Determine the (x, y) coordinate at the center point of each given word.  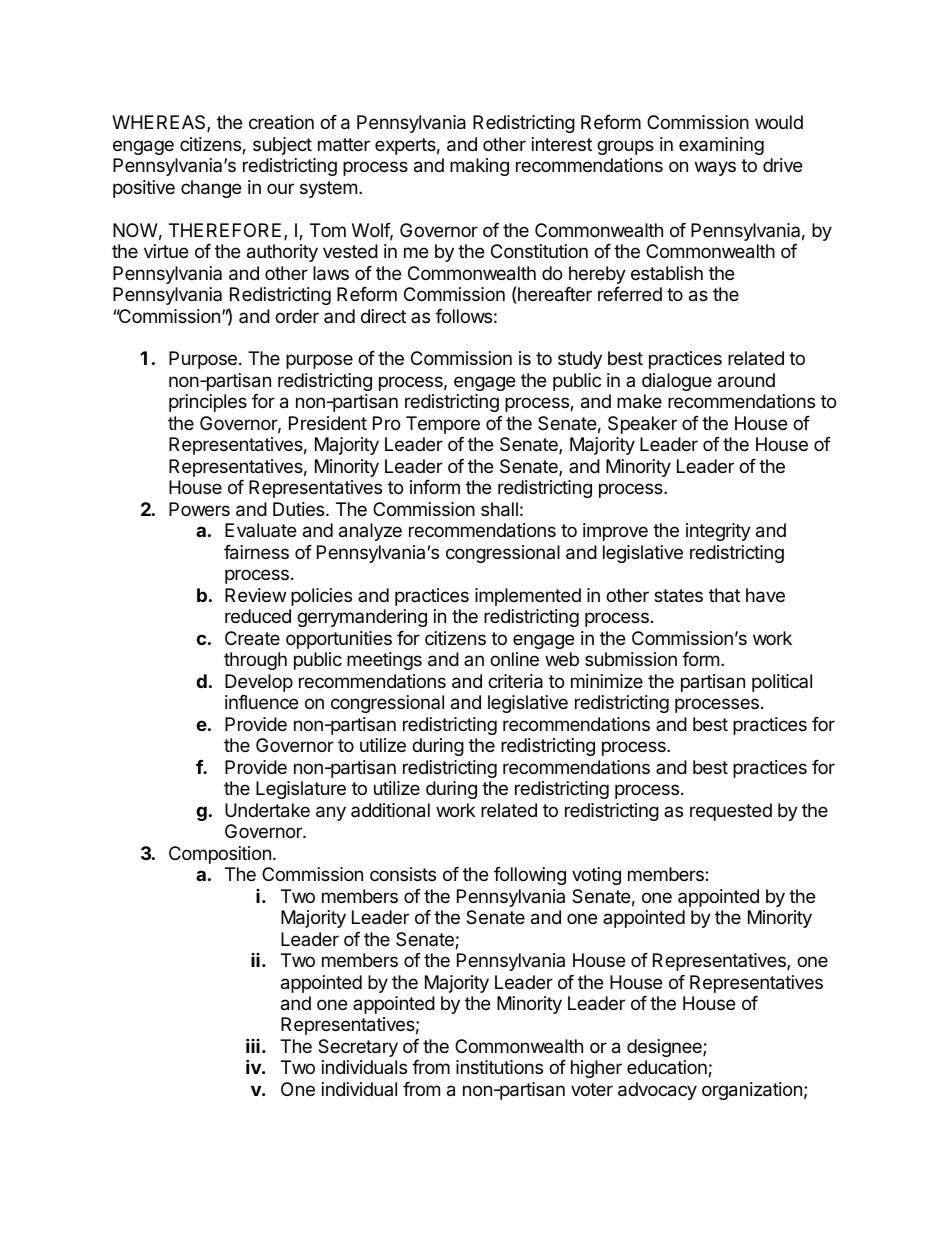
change (211, 189)
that (724, 595)
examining (721, 146)
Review (255, 595)
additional (390, 810)
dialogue (677, 382)
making (479, 167)
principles (208, 403)
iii (253, 1045)
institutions (499, 1067)
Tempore (443, 425)
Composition (220, 855)
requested (731, 812)
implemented (528, 597)
